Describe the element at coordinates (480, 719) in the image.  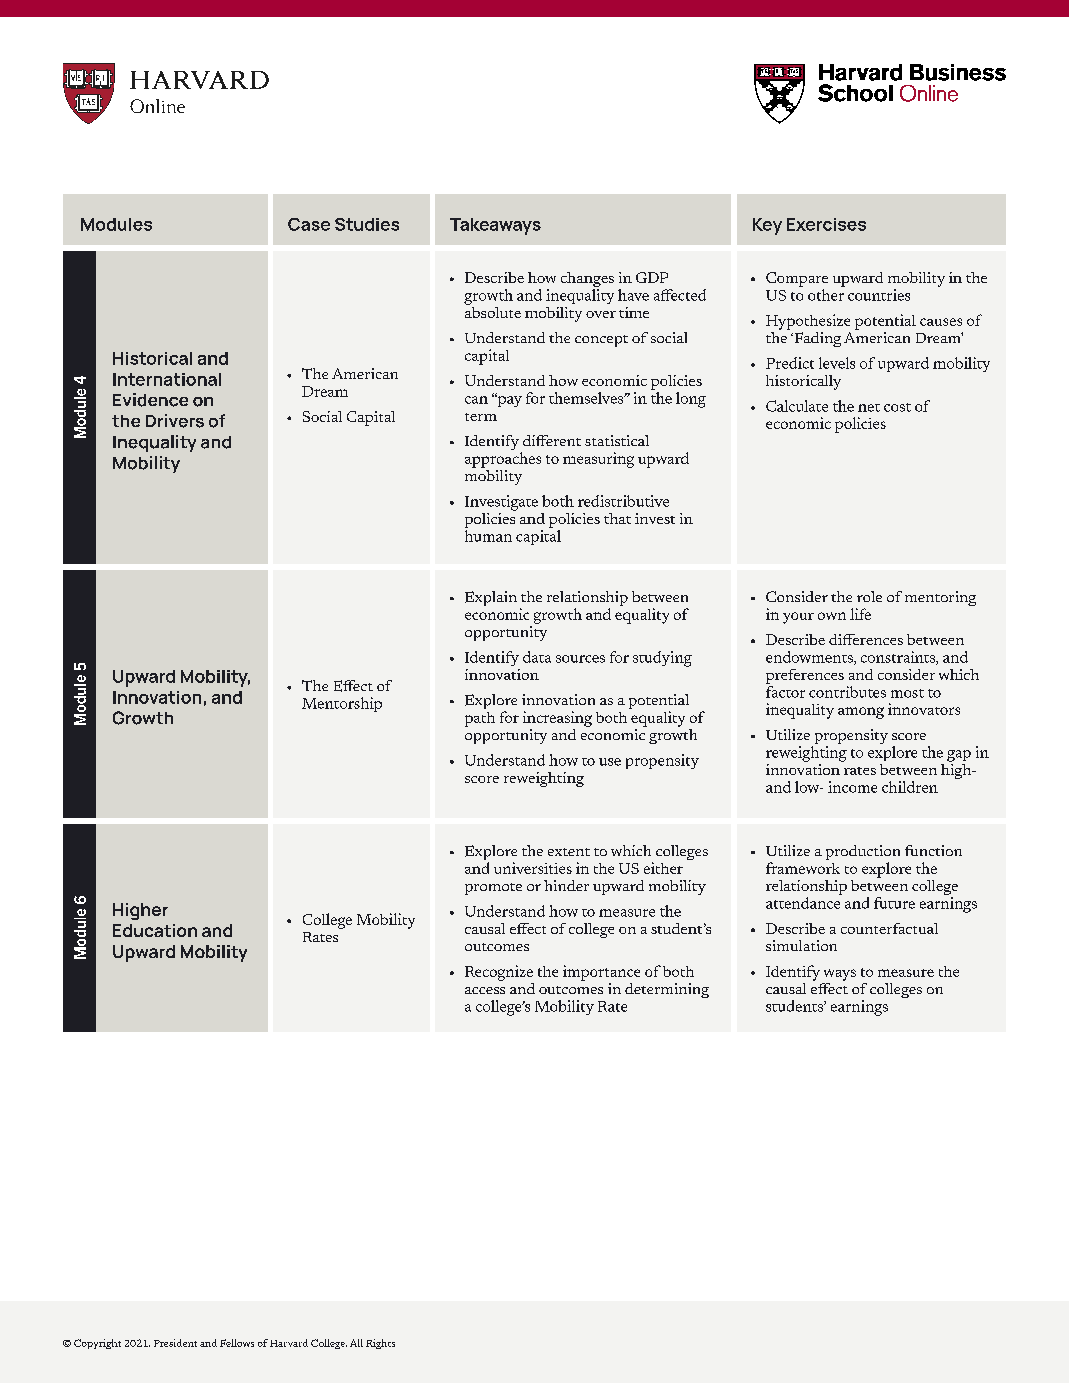
I see `path` at that location.
